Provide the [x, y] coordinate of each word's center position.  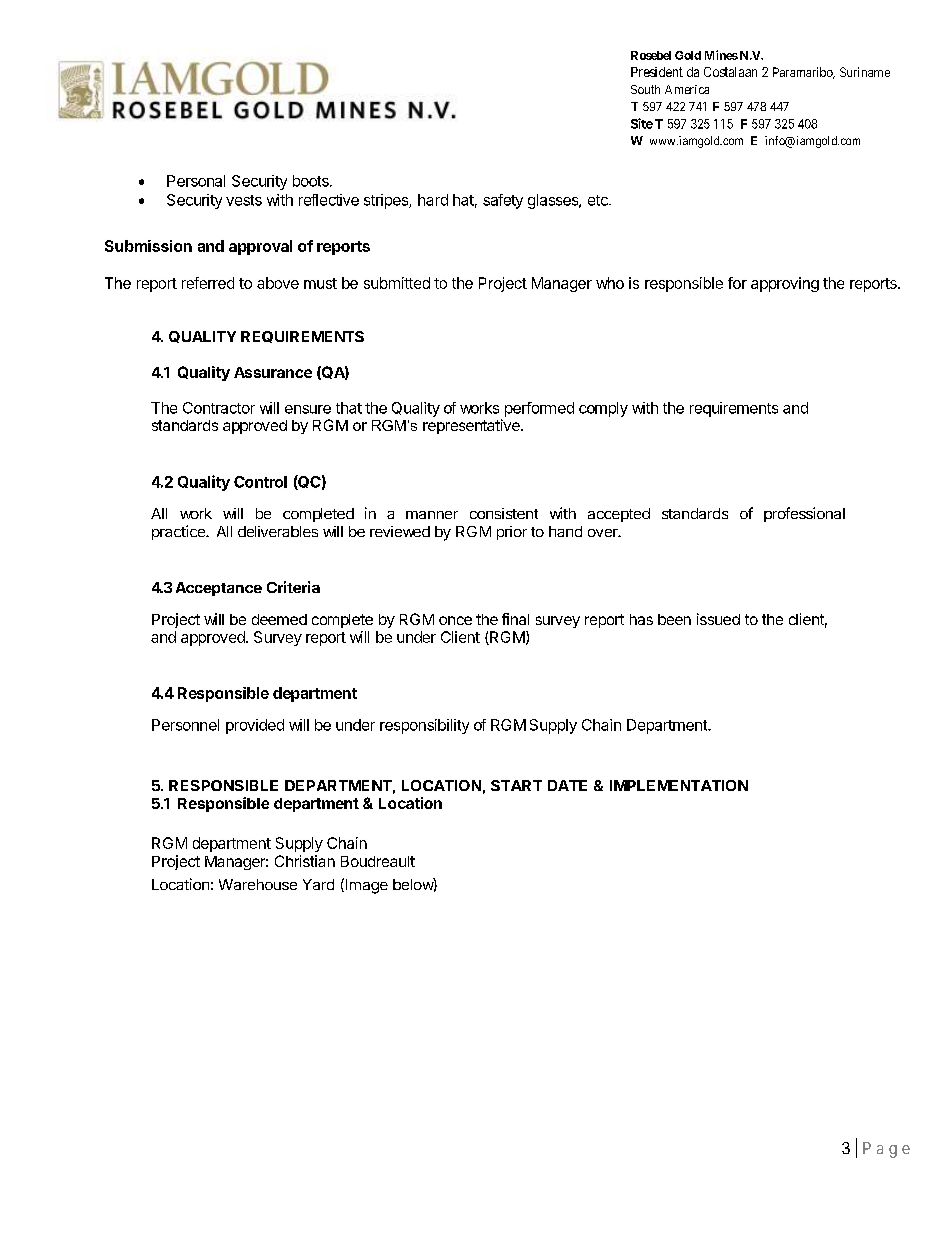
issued [718, 619]
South [645, 89]
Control [260, 482]
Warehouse [258, 884]
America [687, 89]
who [610, 283]
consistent [504, 513]
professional [804, 514]
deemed [279, 619]
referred [208, 283]
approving [785, 284]
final [515, 619]
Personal [196, 181]
